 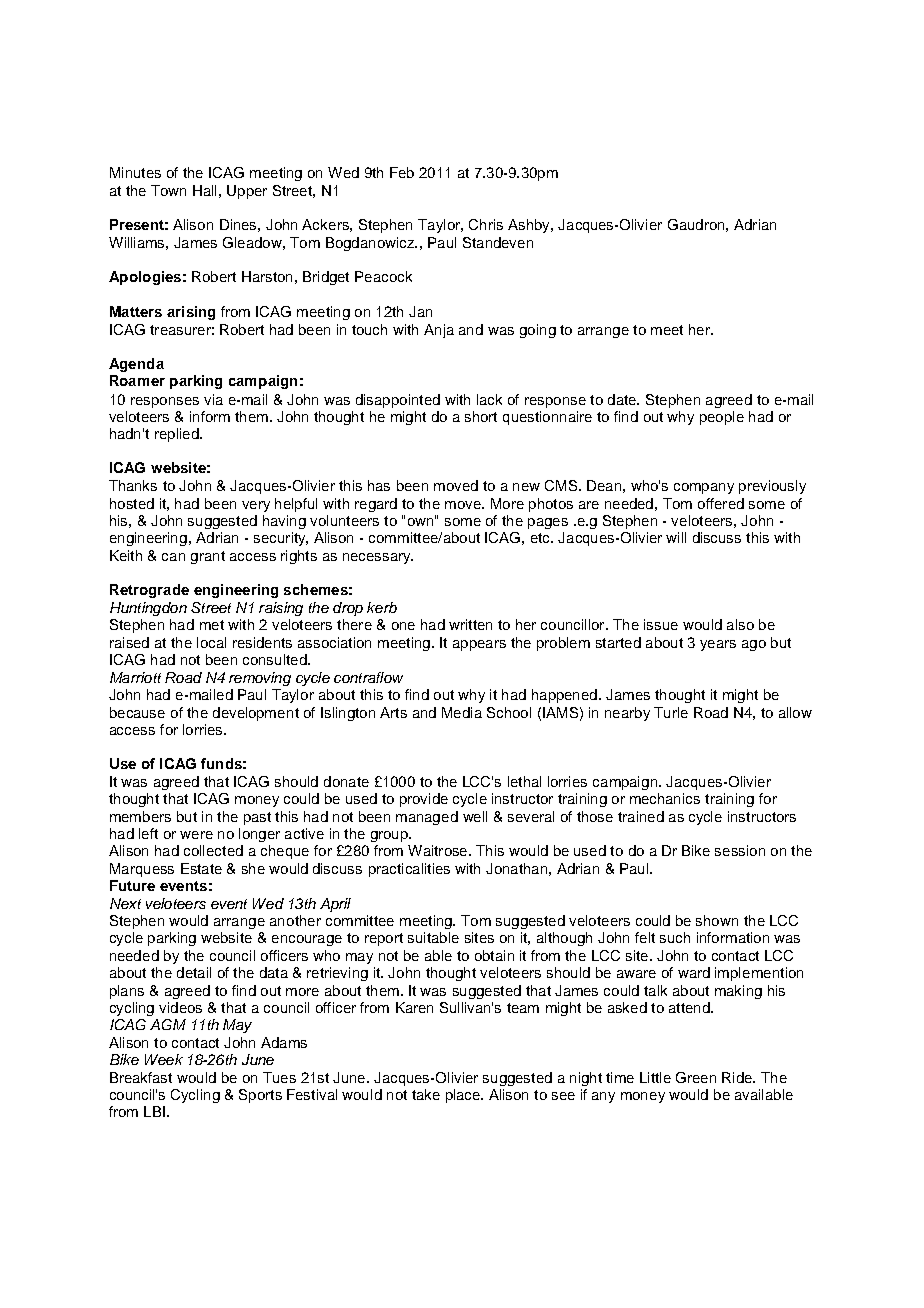 I want to click on etc, so click(x=541, y=538).
